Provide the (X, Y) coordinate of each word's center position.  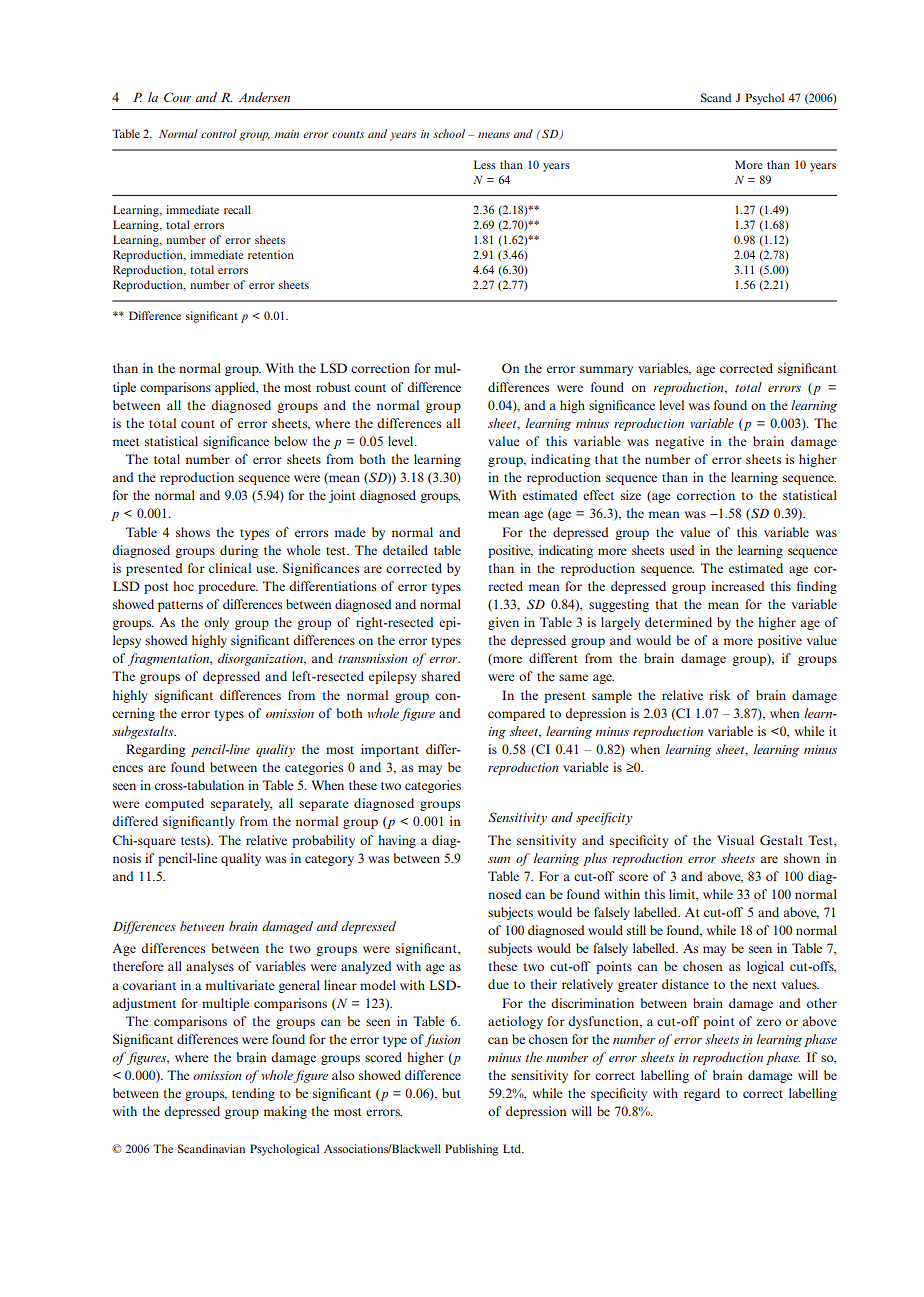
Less (485, 164)
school (449, 133)
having (397, 841)
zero (768, 1022)
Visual (735, 840)
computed (174, 804)
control (219, 133)
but (451, 1093)
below (290, 441)
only (216, 623)
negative (679, 442)
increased (737, 586)
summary (606, 371)
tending (253, 1094)
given (503, 623)
